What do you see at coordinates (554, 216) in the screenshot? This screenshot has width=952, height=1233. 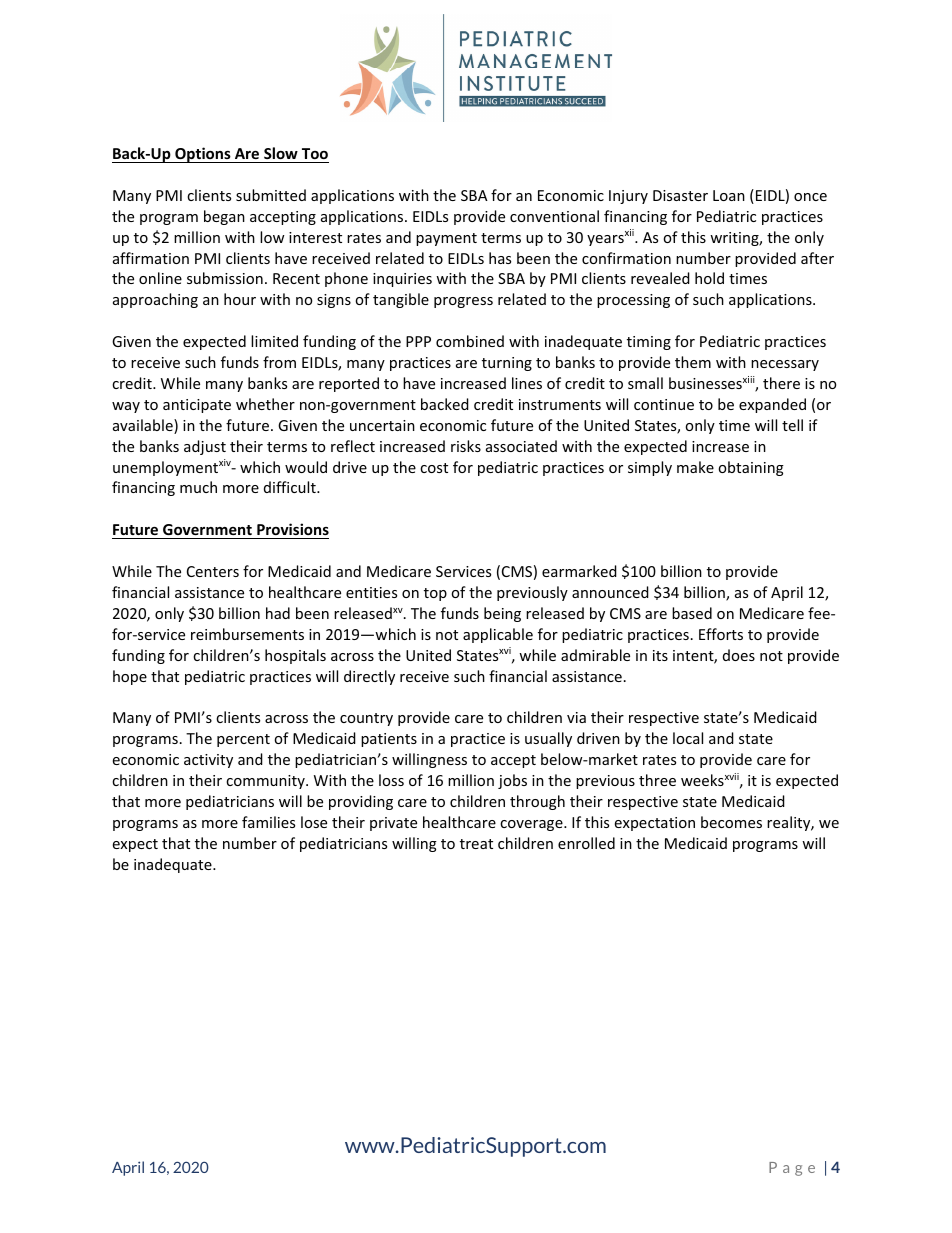 I see `conventional` at bounding box center [554, 216].
